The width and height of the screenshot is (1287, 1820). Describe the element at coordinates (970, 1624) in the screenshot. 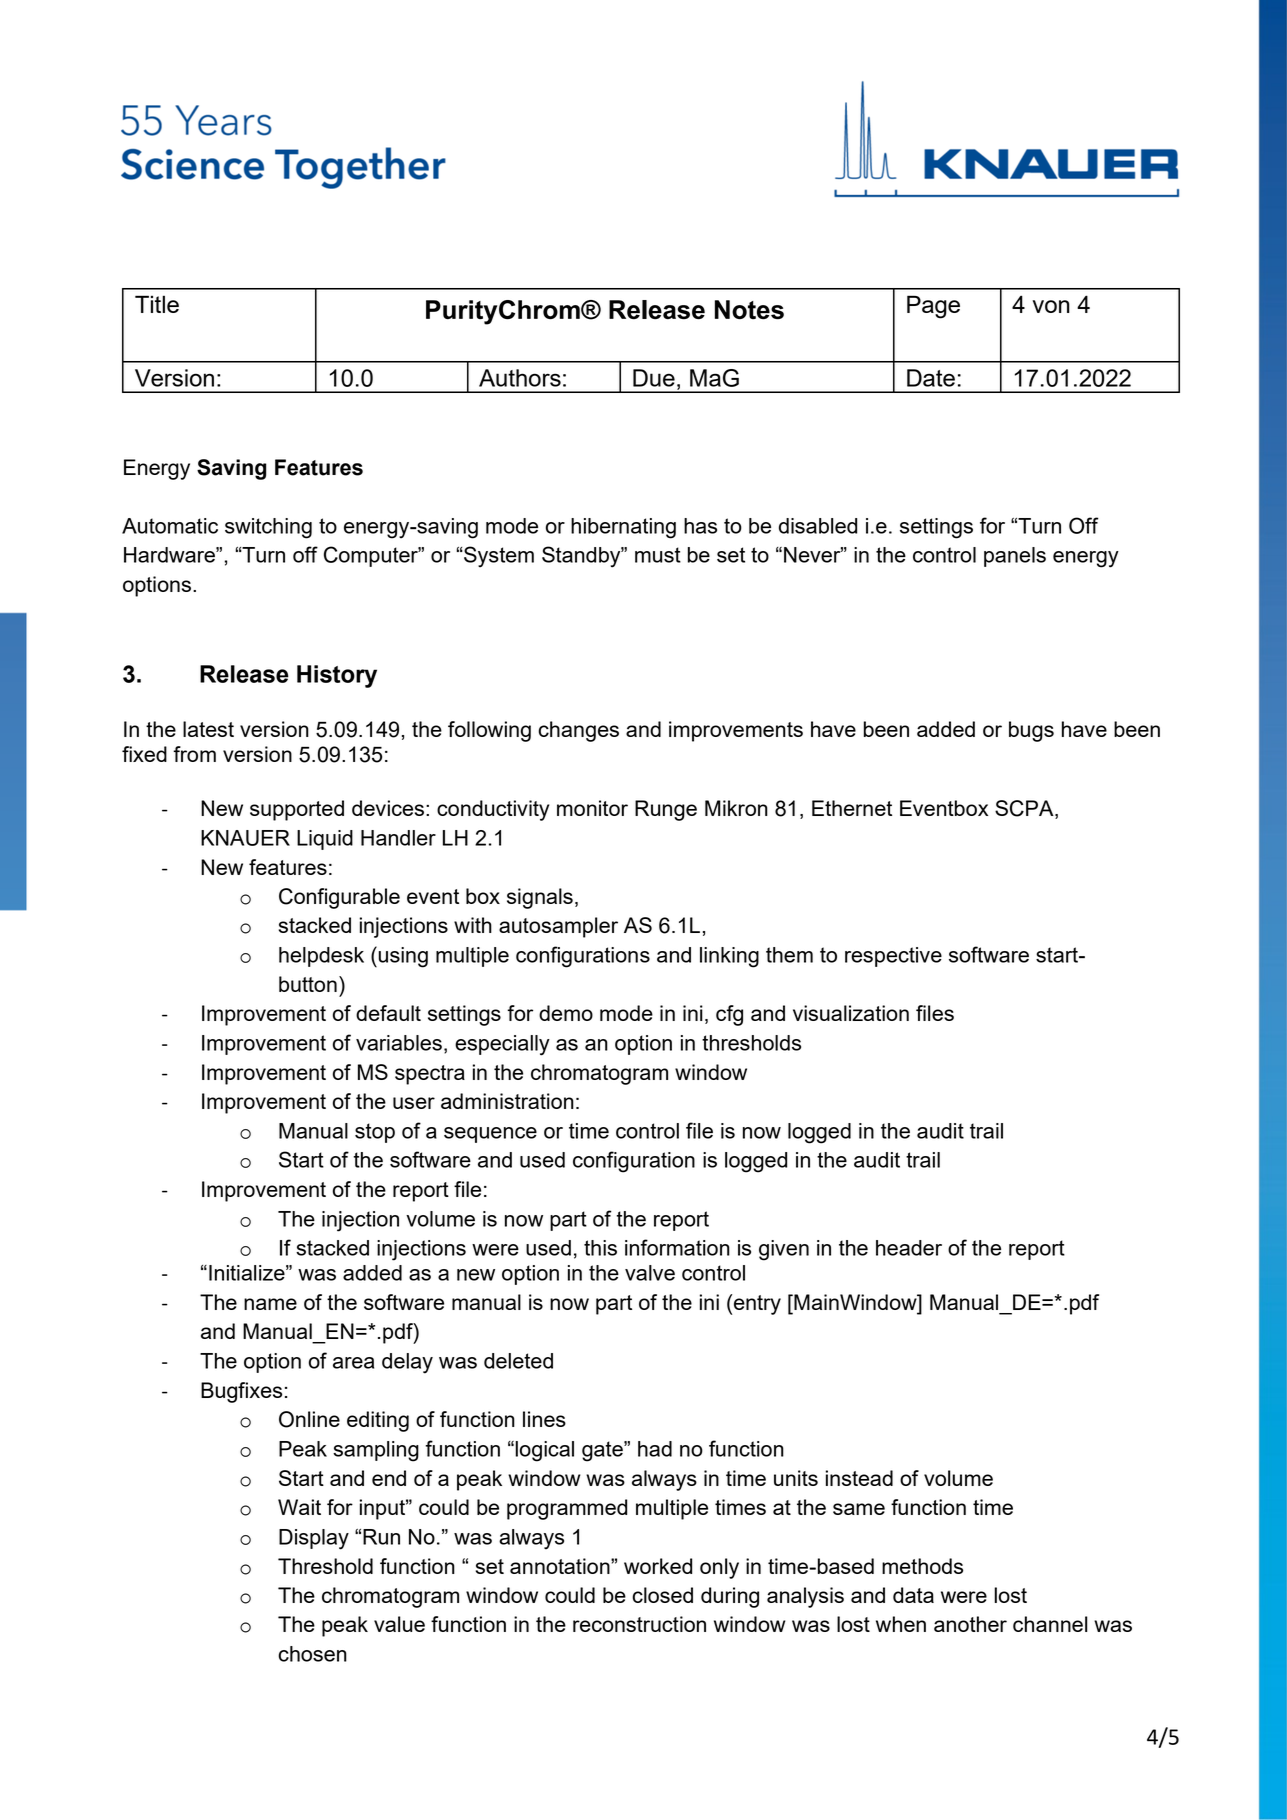

I see `another` at that location.
